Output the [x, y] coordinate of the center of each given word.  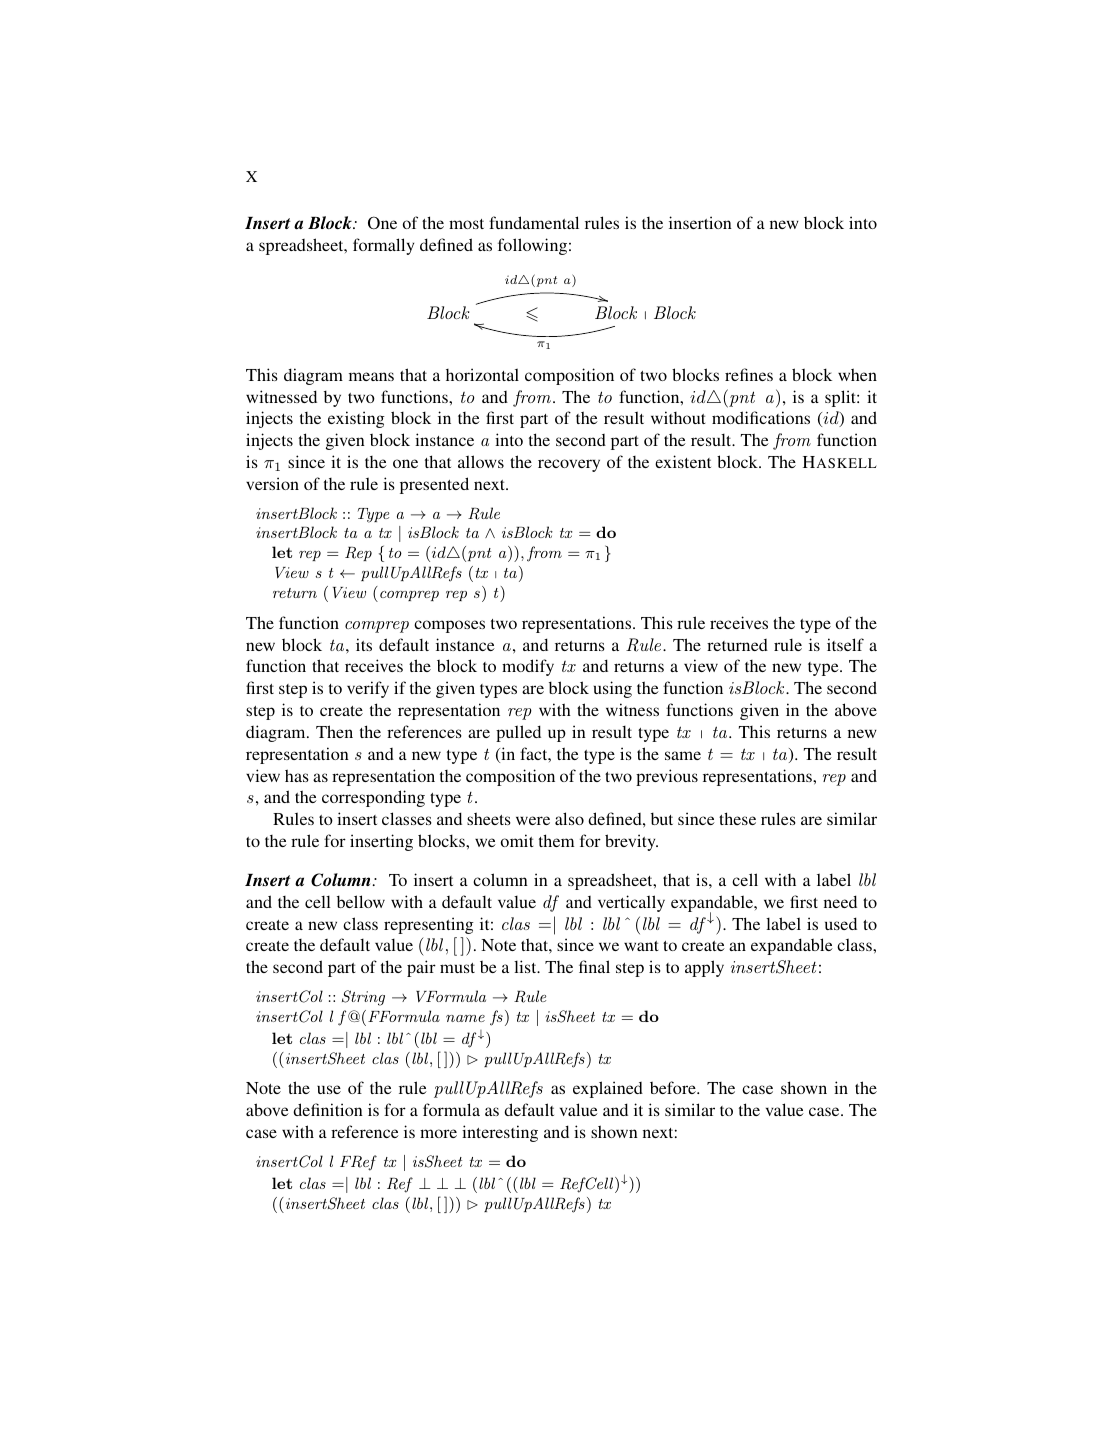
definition [328, 1109]
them [556, 840]
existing [356, 419]
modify [528, 667]
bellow [361, 901]
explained [608, 1089]
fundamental [534, 222]
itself [845, 644]
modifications [761, 417]
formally [383, 246]
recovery [569, 465]
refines [749, 374]
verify [368, 689]
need [840, 901]
